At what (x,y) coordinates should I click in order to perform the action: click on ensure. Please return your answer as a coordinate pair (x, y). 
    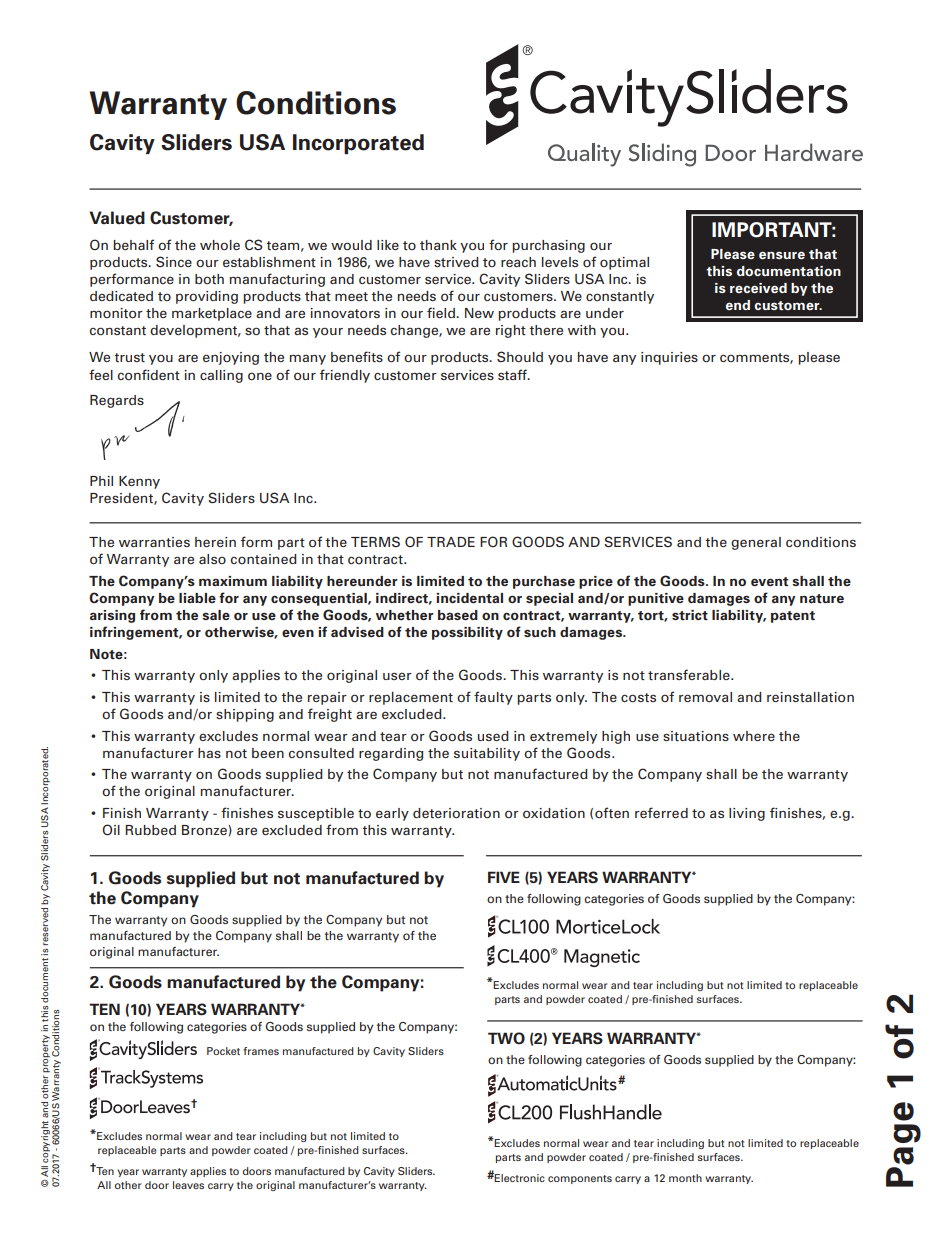
    Looking at the image, I should click on (782, 255).
